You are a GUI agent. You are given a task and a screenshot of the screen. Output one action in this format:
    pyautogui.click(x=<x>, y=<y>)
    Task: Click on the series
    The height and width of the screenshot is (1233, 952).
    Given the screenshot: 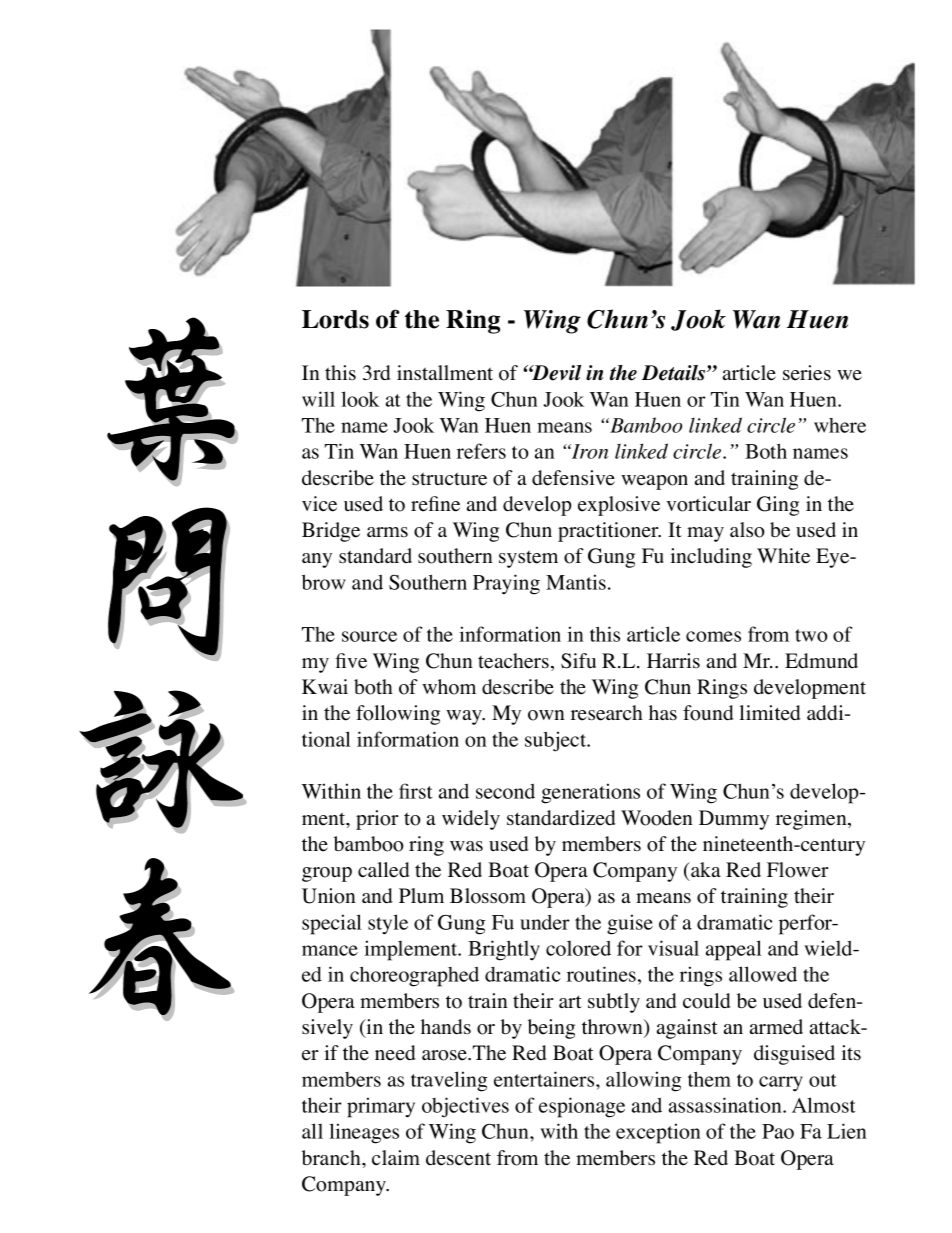 What is the action you would take?
    pyautogui.click(x=807, y=373)
